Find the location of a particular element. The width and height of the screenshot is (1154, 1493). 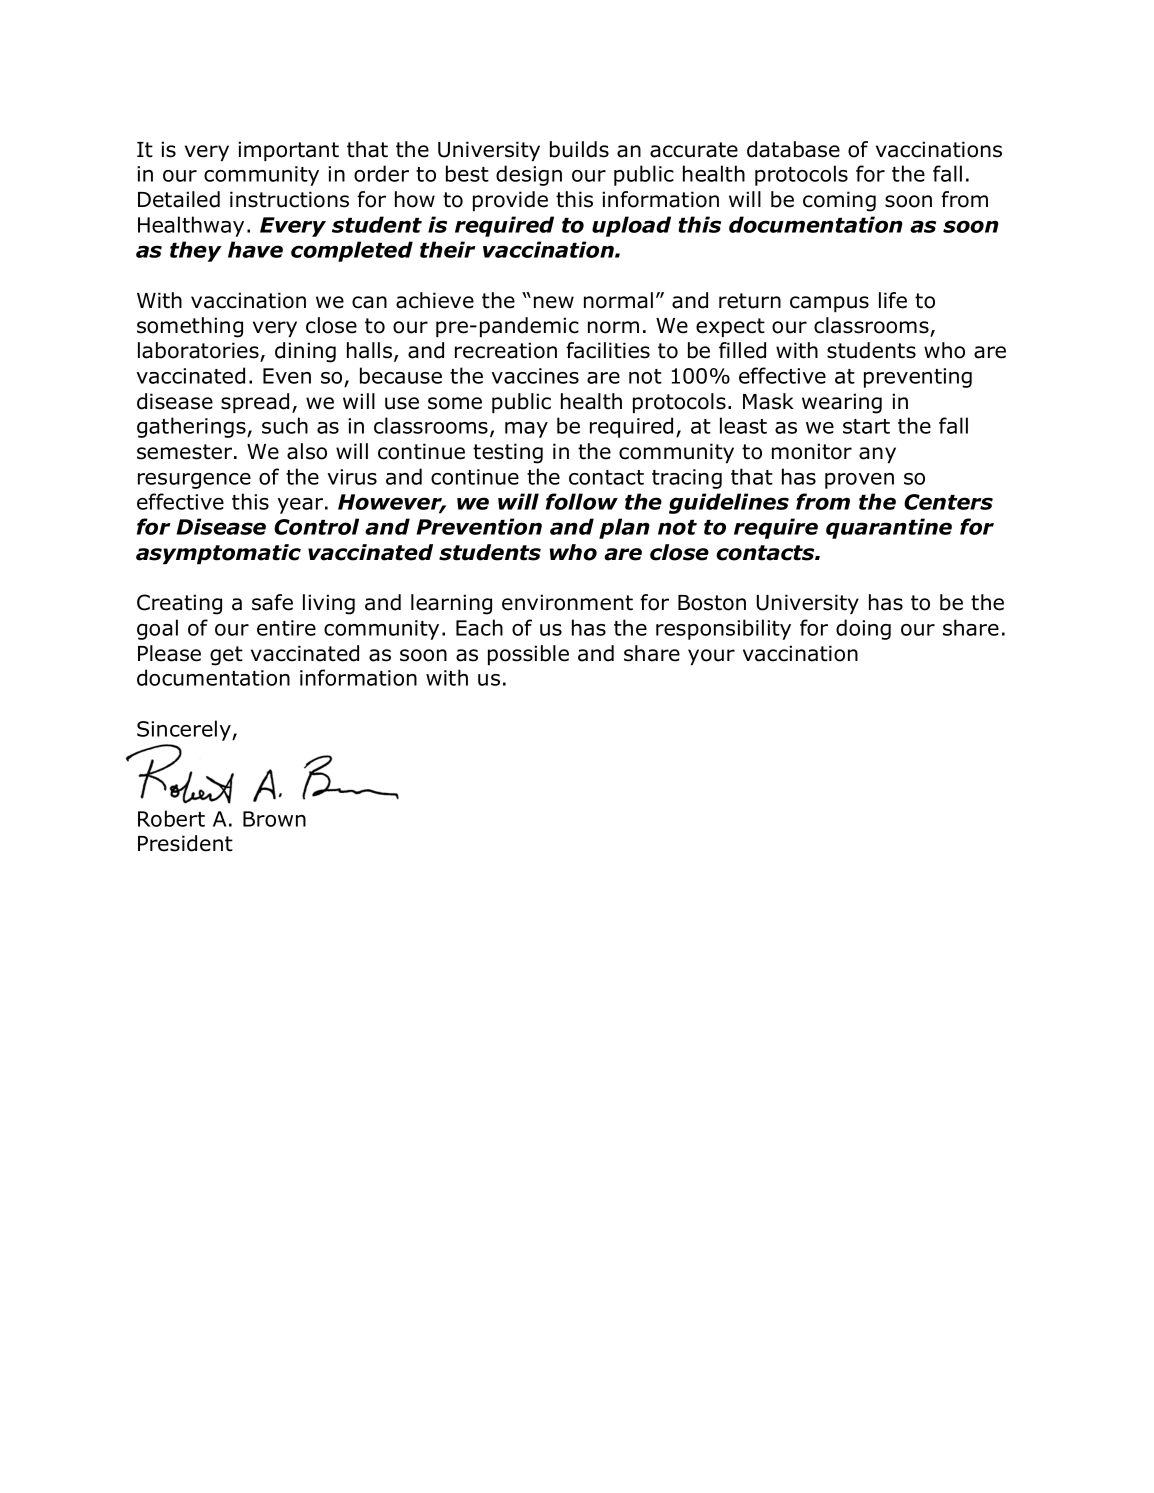

possible is located at coordinates (528, 655).
